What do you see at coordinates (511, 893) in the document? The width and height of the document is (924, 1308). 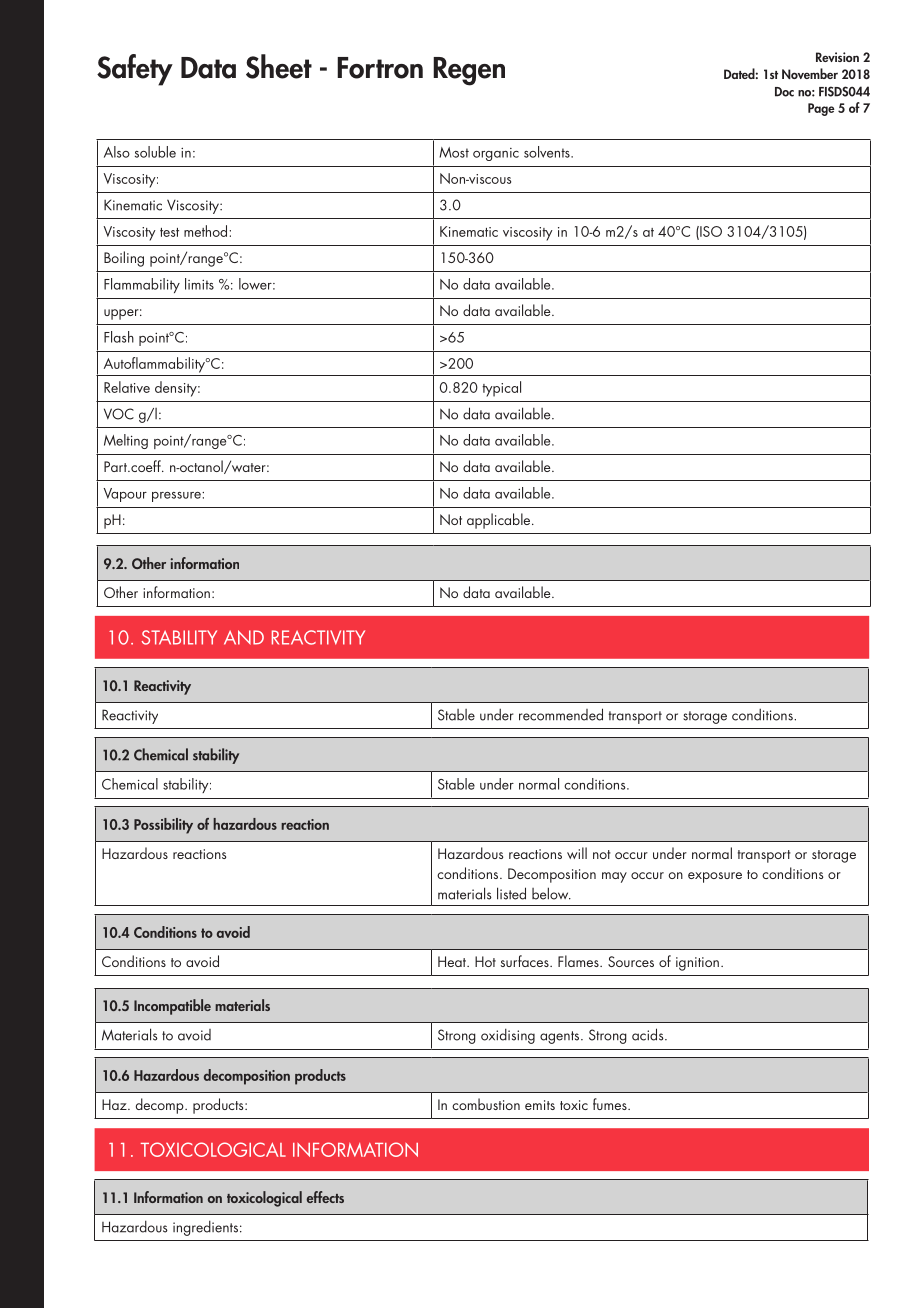 I see `listed` at bounding box center [511, 893].
